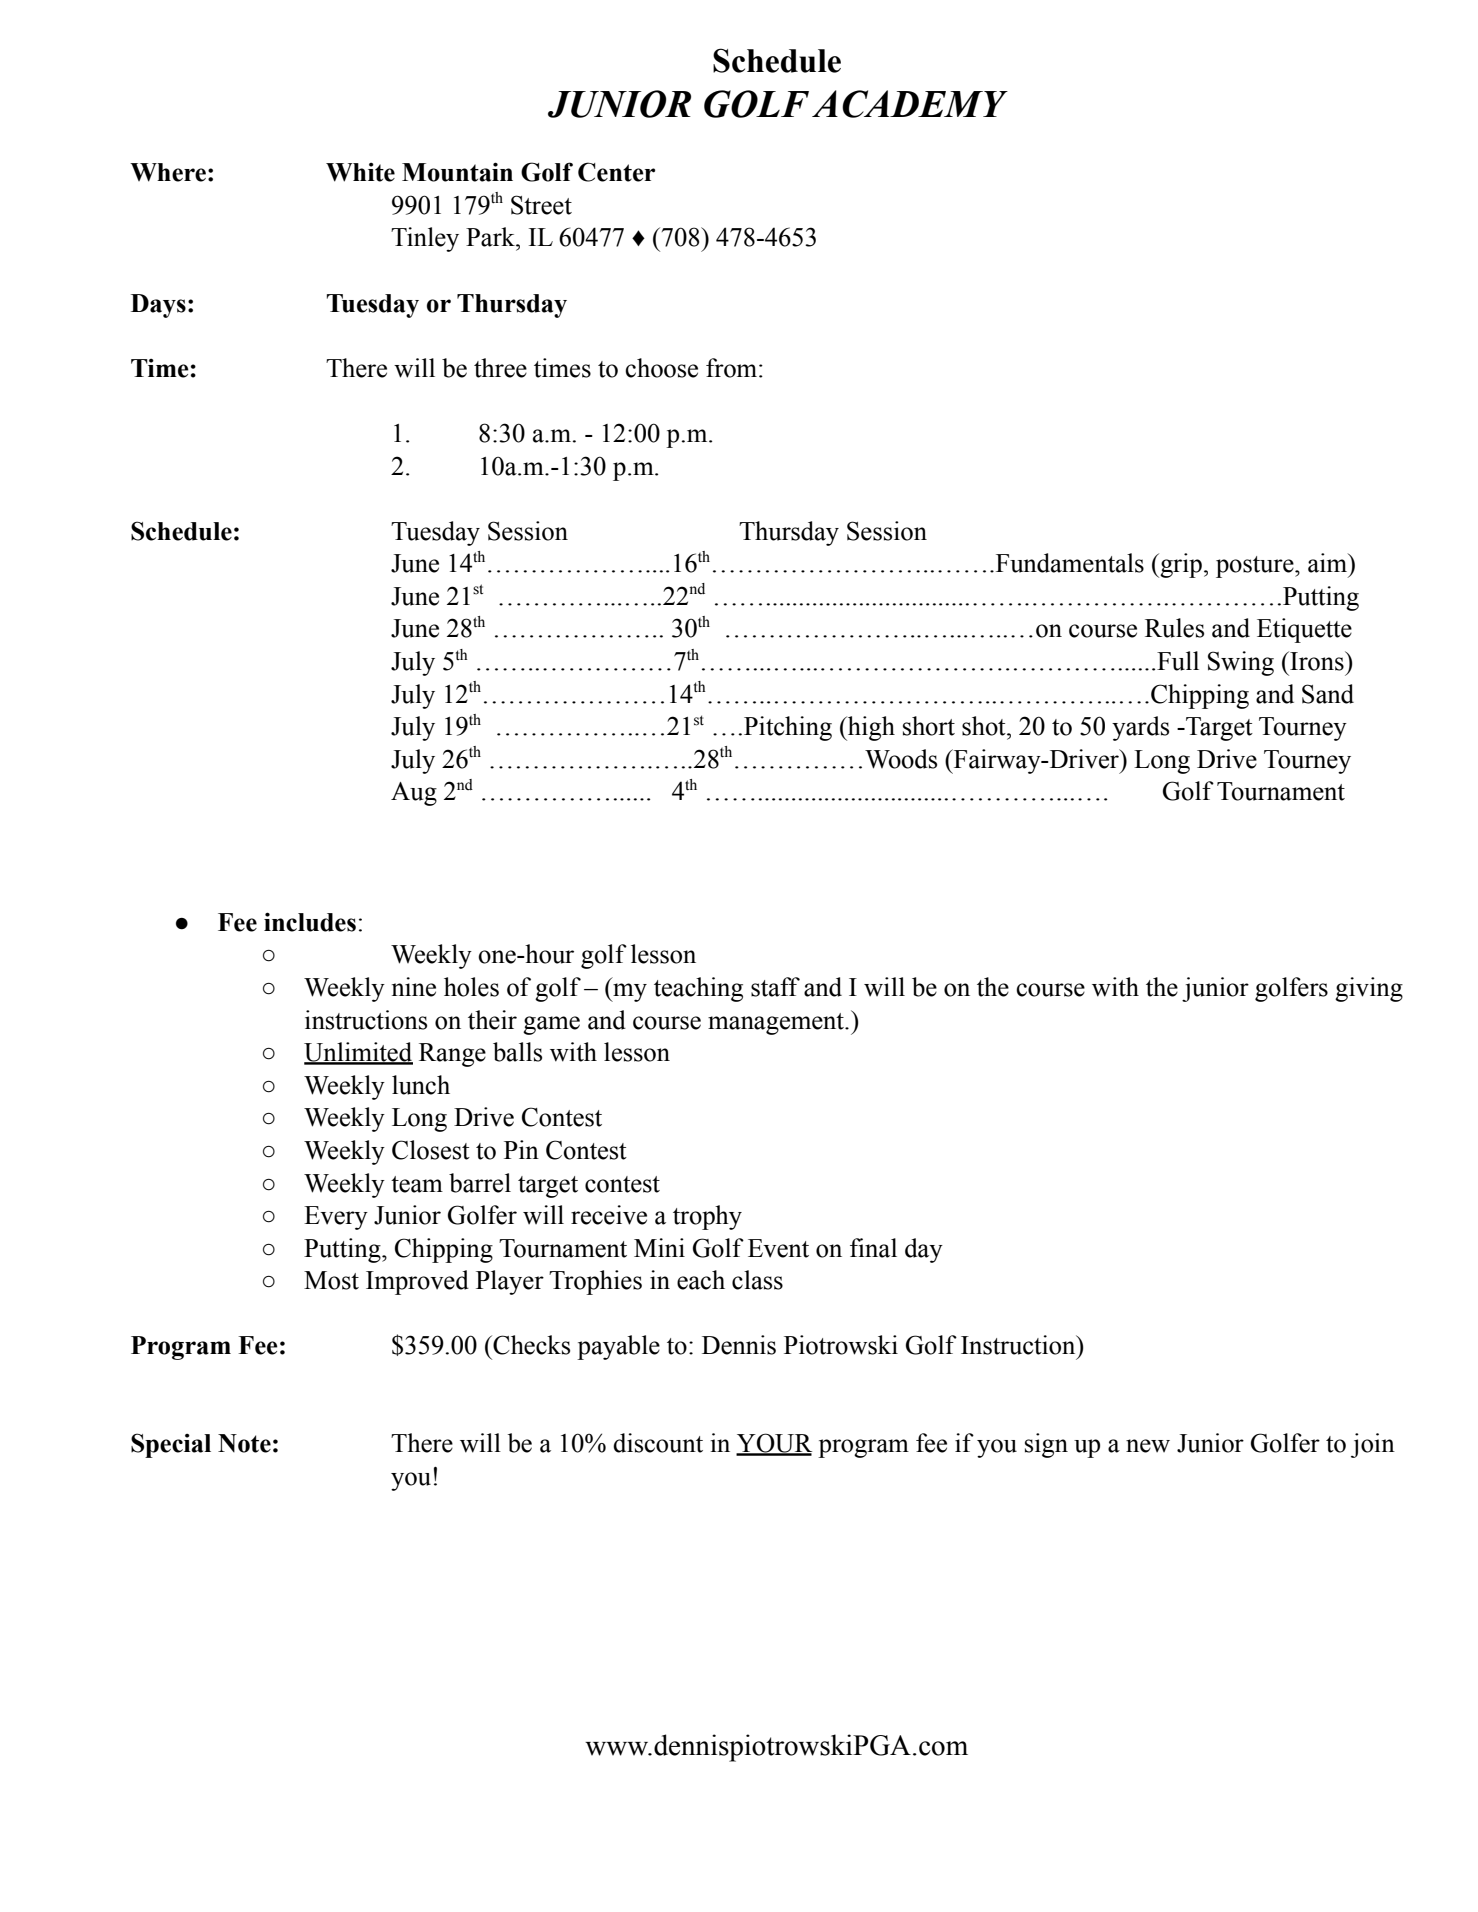  I want to click on three, so click(500, 368).
